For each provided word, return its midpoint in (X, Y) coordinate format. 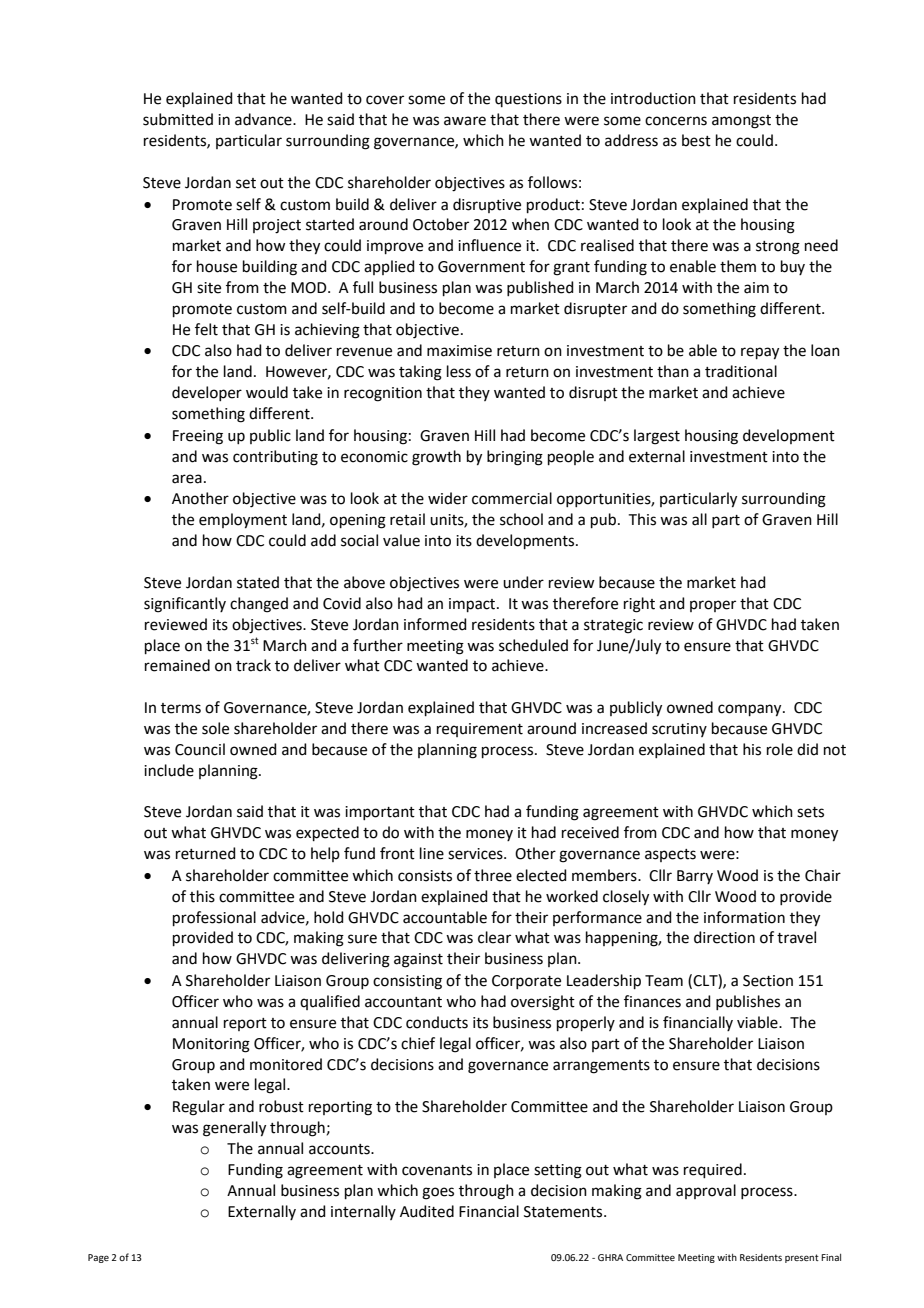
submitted (178, 119)
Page (98, 1258)
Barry (695, 877)
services (476, 854)
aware (465, 121)
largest (657, 437)
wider (448, 498)
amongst (741, 122)
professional (214, 918)
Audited (427, 1211)
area (187, 479)
